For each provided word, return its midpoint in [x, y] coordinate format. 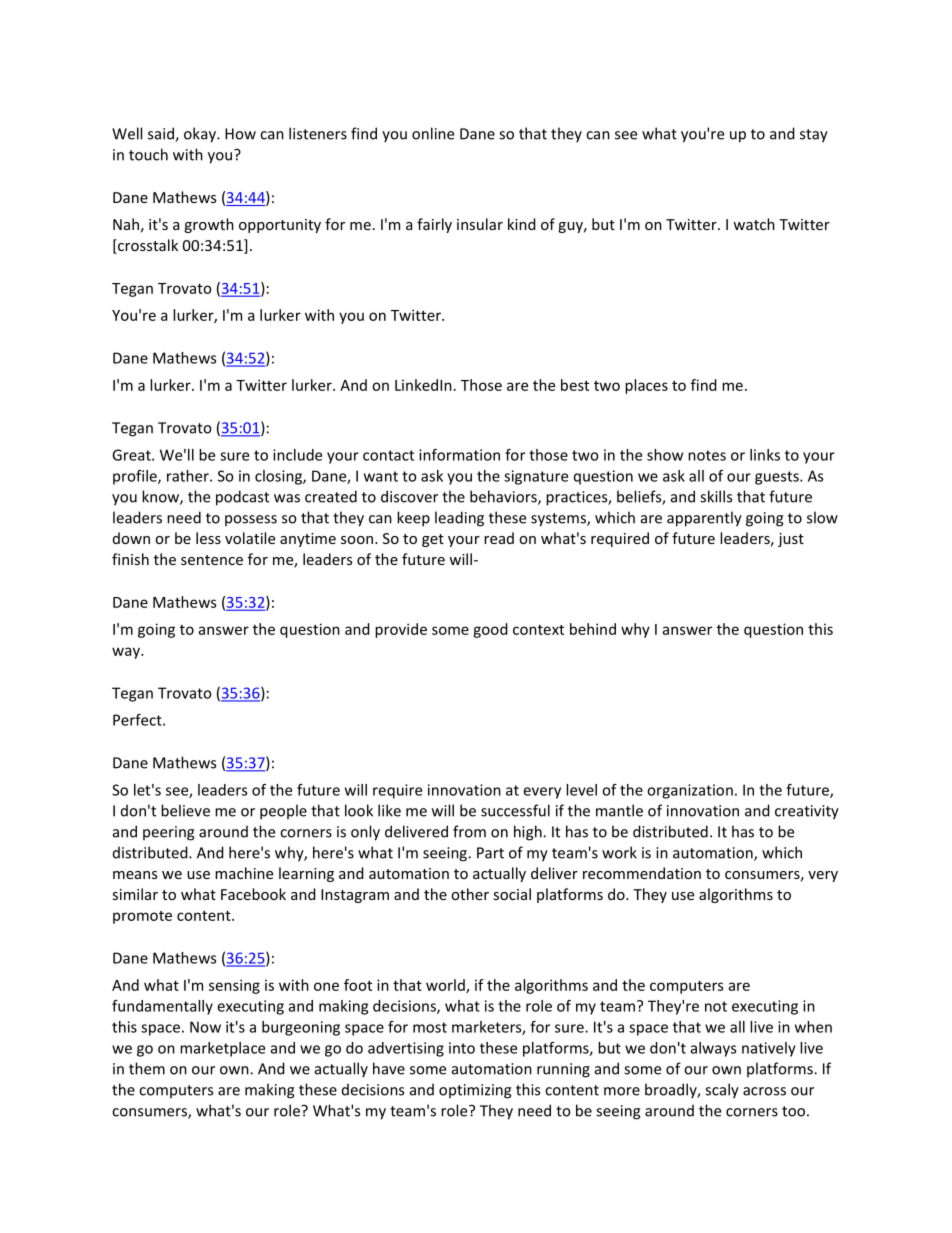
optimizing [475, 1091]
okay [201, 135]
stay [814, 136]
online [433, 133]
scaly [722, 1091]
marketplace [222, 1049]
